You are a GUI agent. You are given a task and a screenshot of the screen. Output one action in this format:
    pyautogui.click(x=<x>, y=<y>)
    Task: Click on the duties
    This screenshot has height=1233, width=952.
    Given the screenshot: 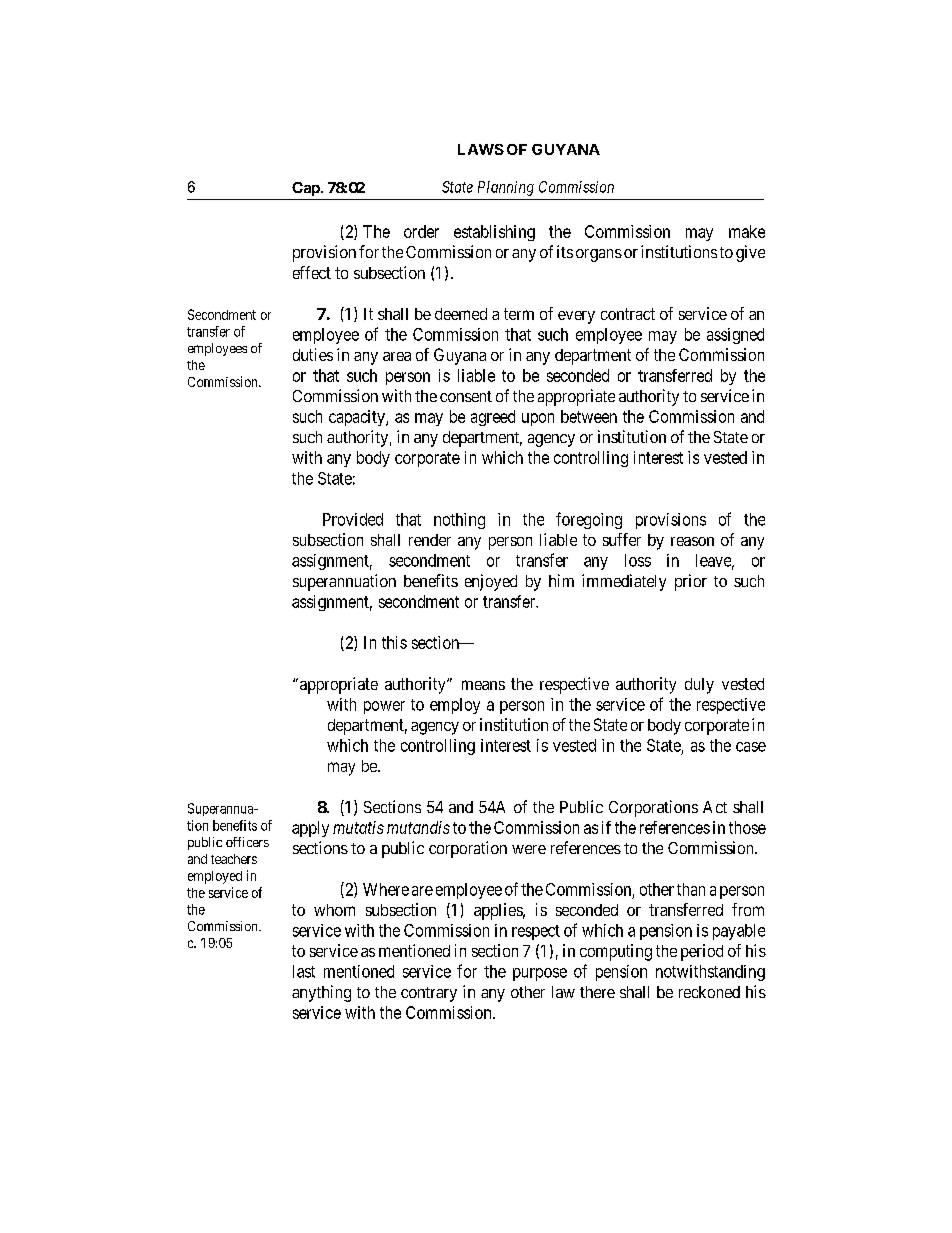 What is the action you would take?
    pyautogui.click(x=313, y=354)
